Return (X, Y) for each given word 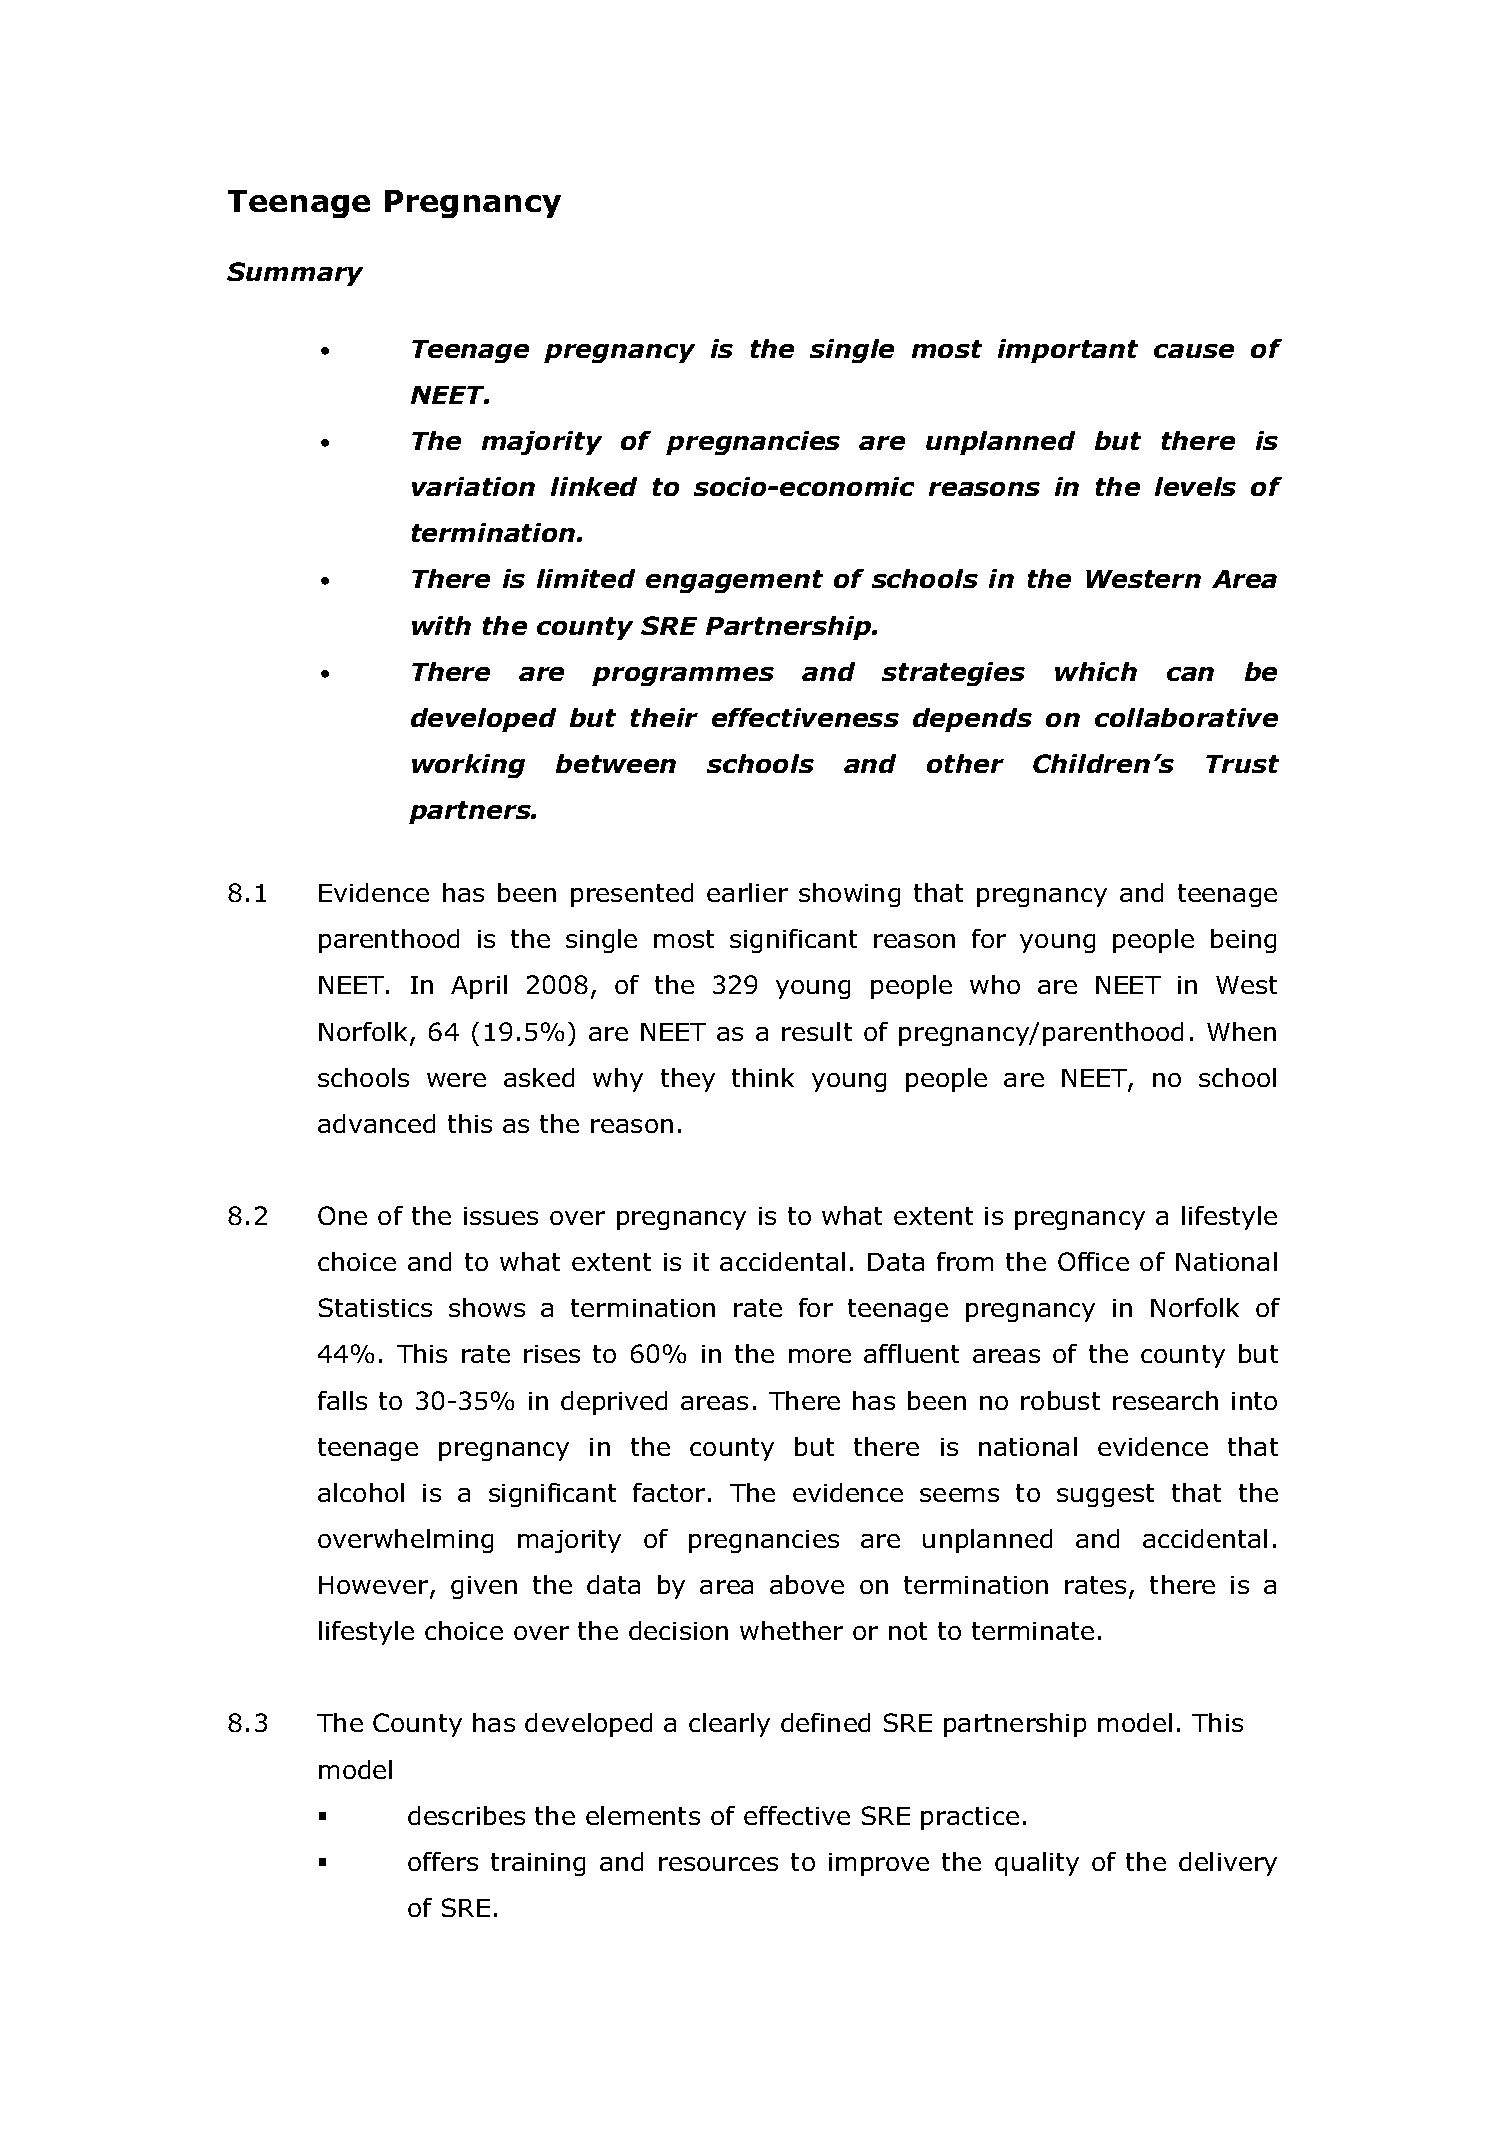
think (763, 1077)
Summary (295, 274)
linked (594, 486)
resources (718, 1864)
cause (1194, 351)
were (456, 1080)
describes (466, 1815)
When (1241, 1031)
